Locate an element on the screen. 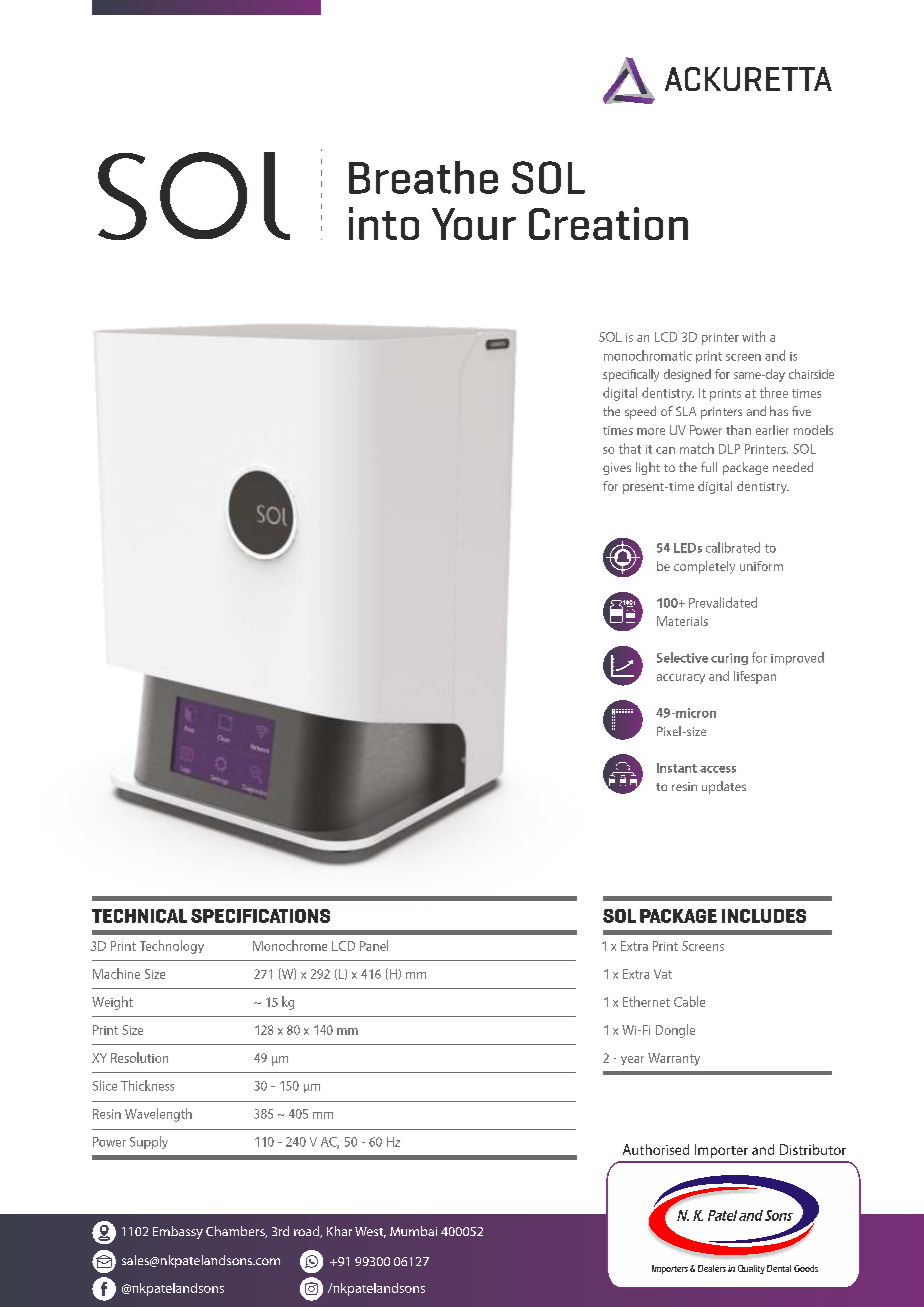  Panel is located at coordinates (374, 945).
